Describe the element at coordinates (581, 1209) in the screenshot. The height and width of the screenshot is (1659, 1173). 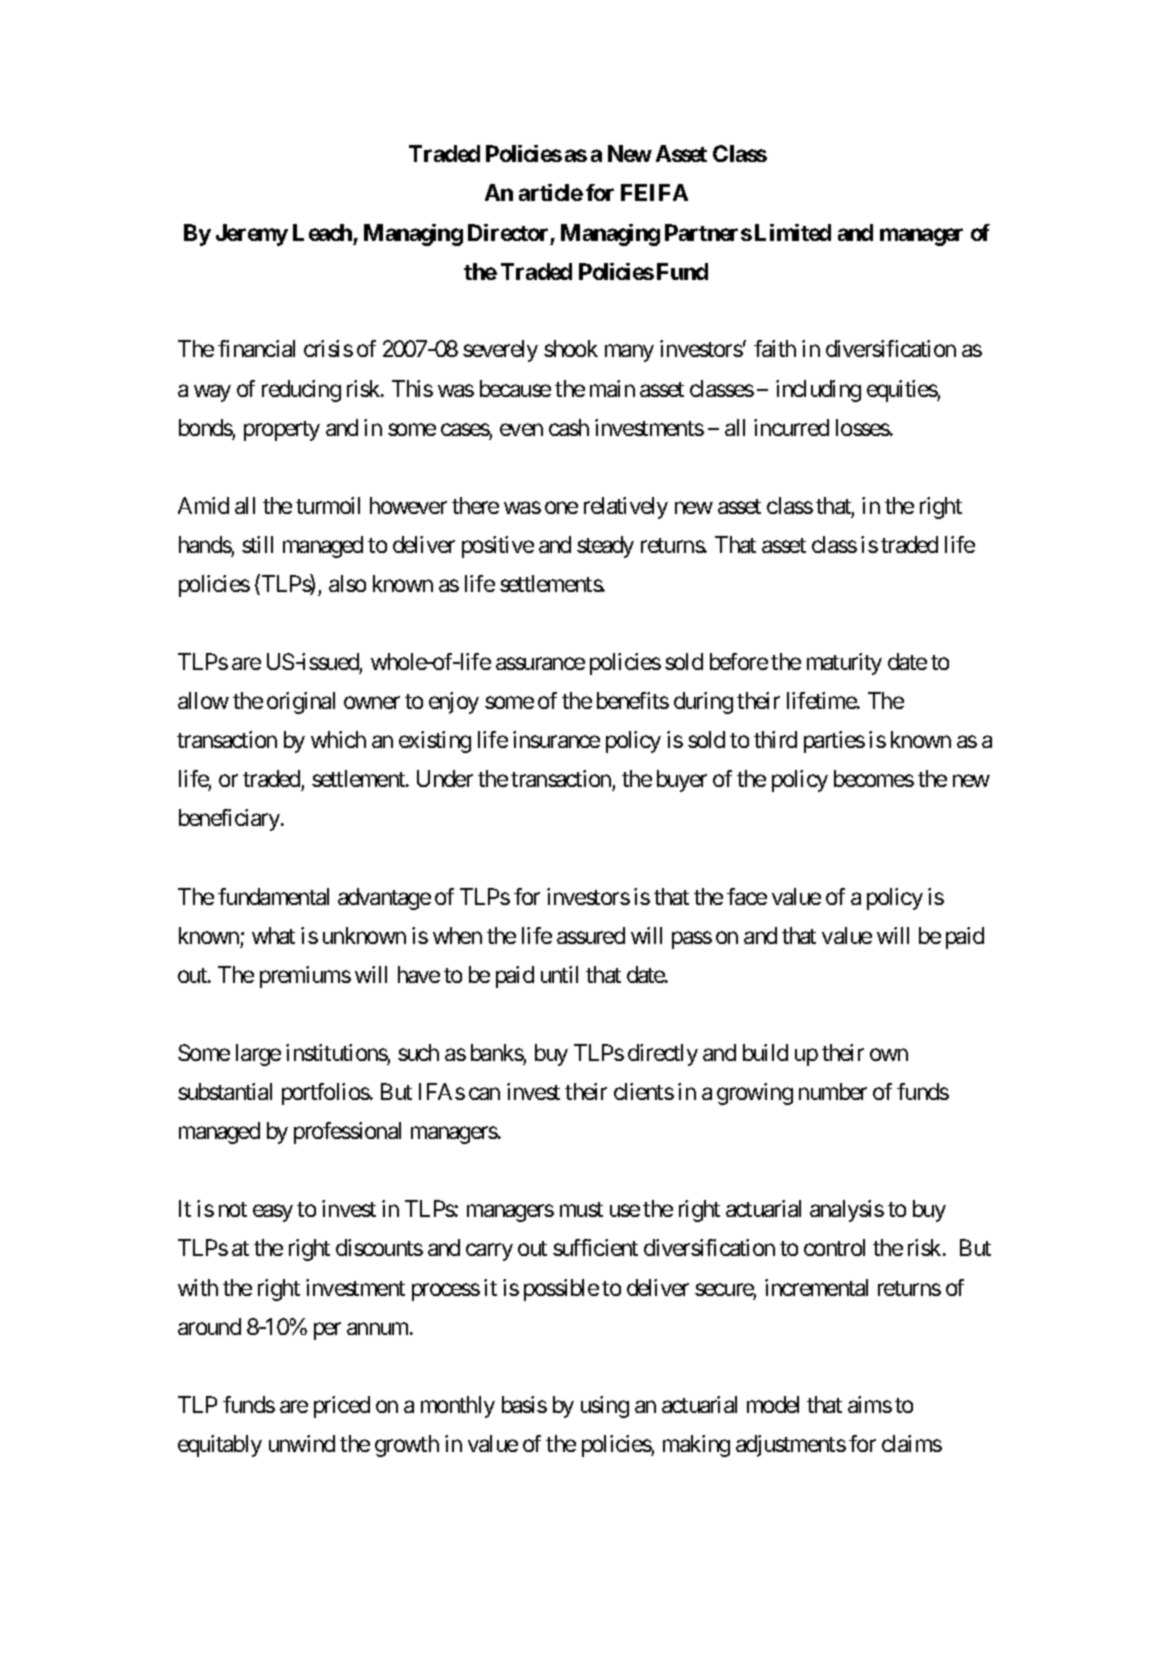
I see `must` at that location.
